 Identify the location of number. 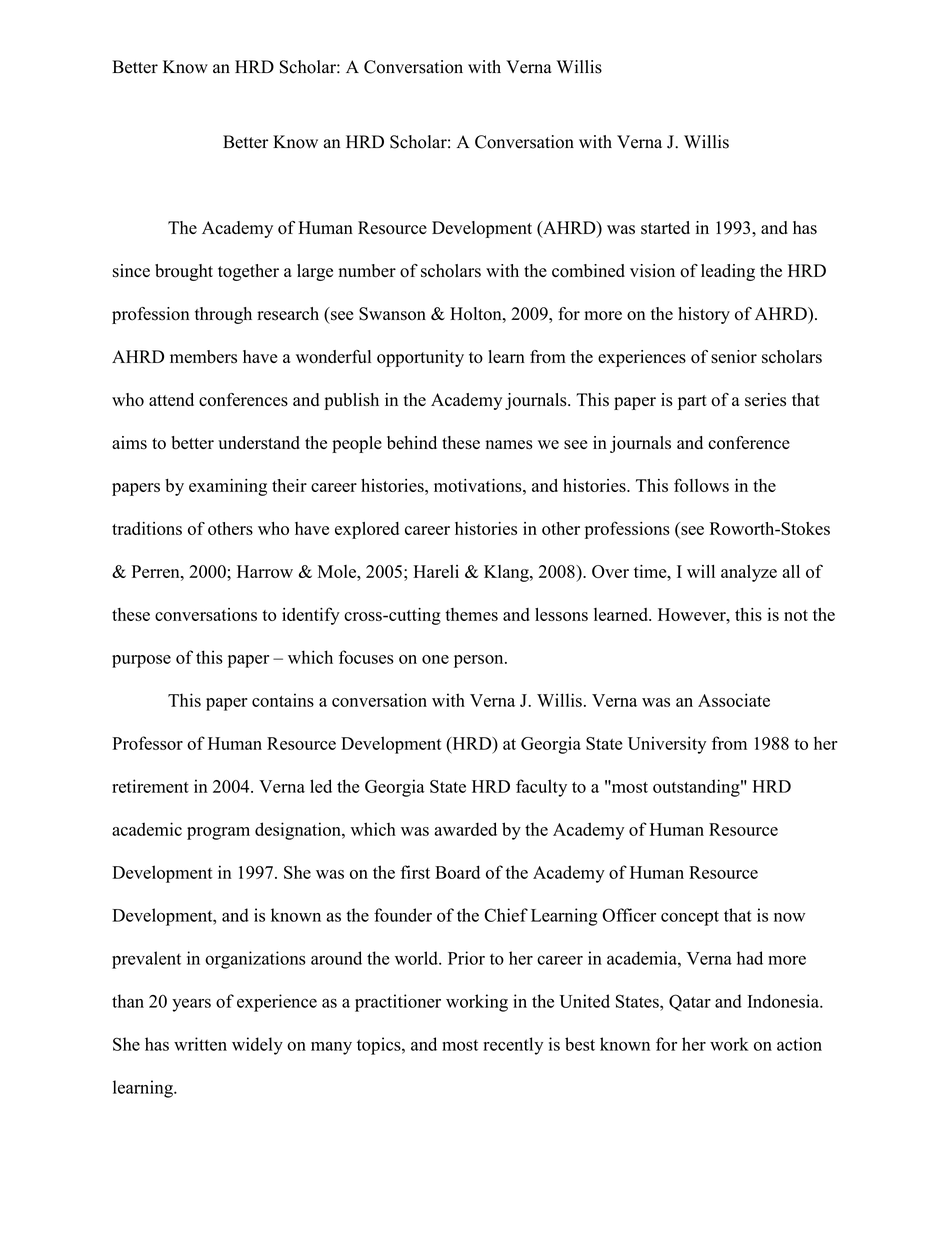
(367, 271).
